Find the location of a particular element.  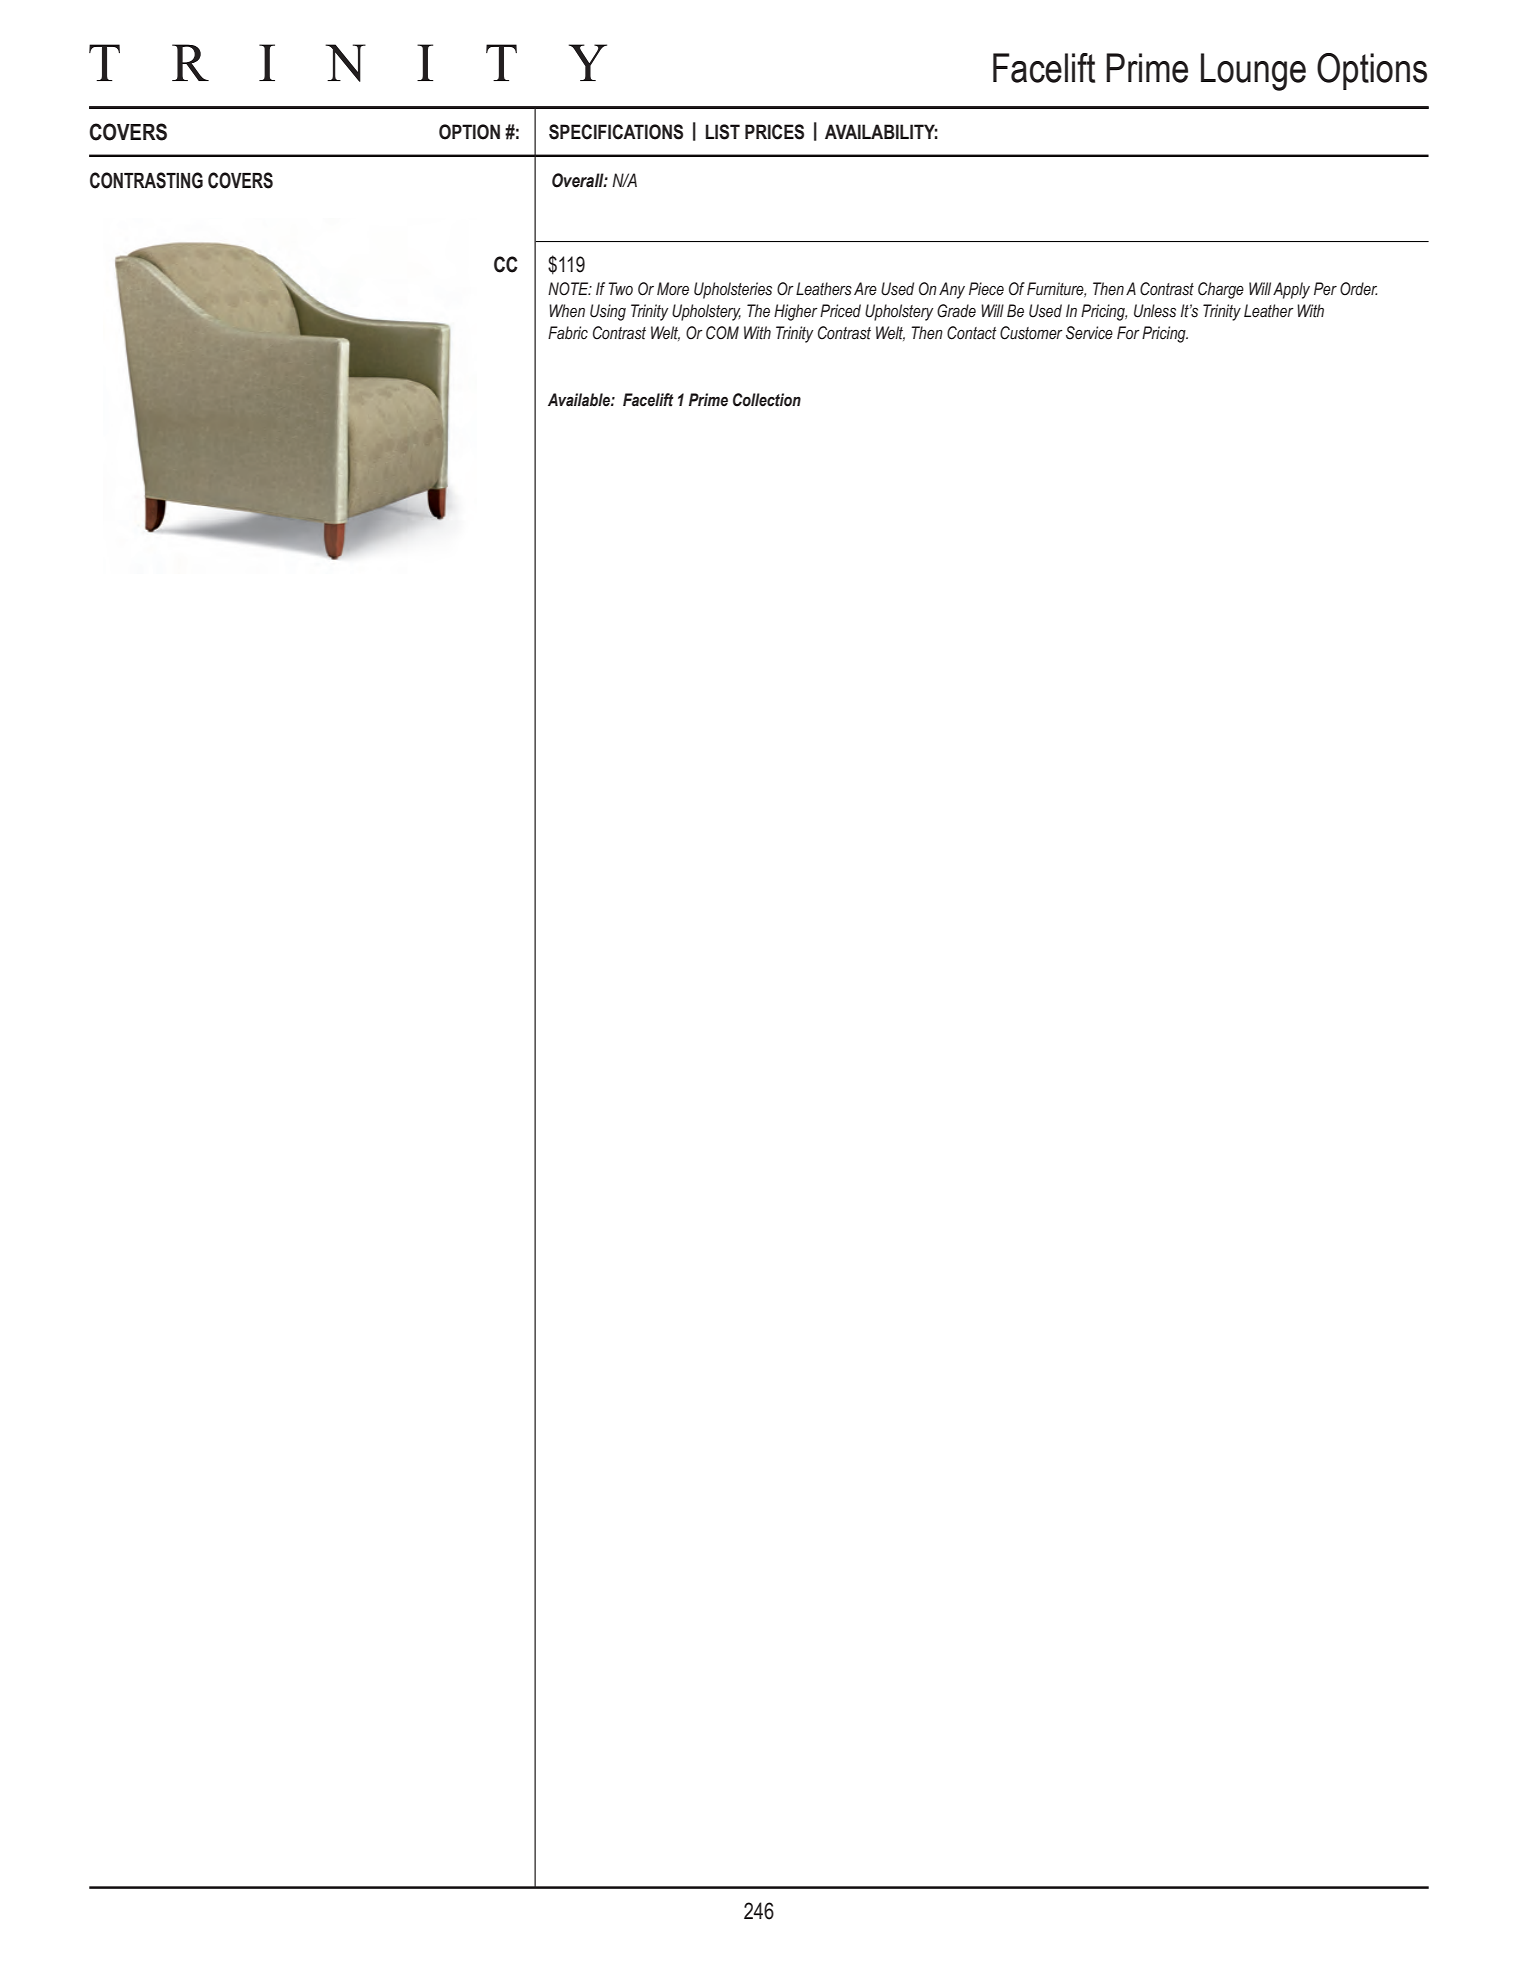

Piece is located at coordinates (986, 289).
